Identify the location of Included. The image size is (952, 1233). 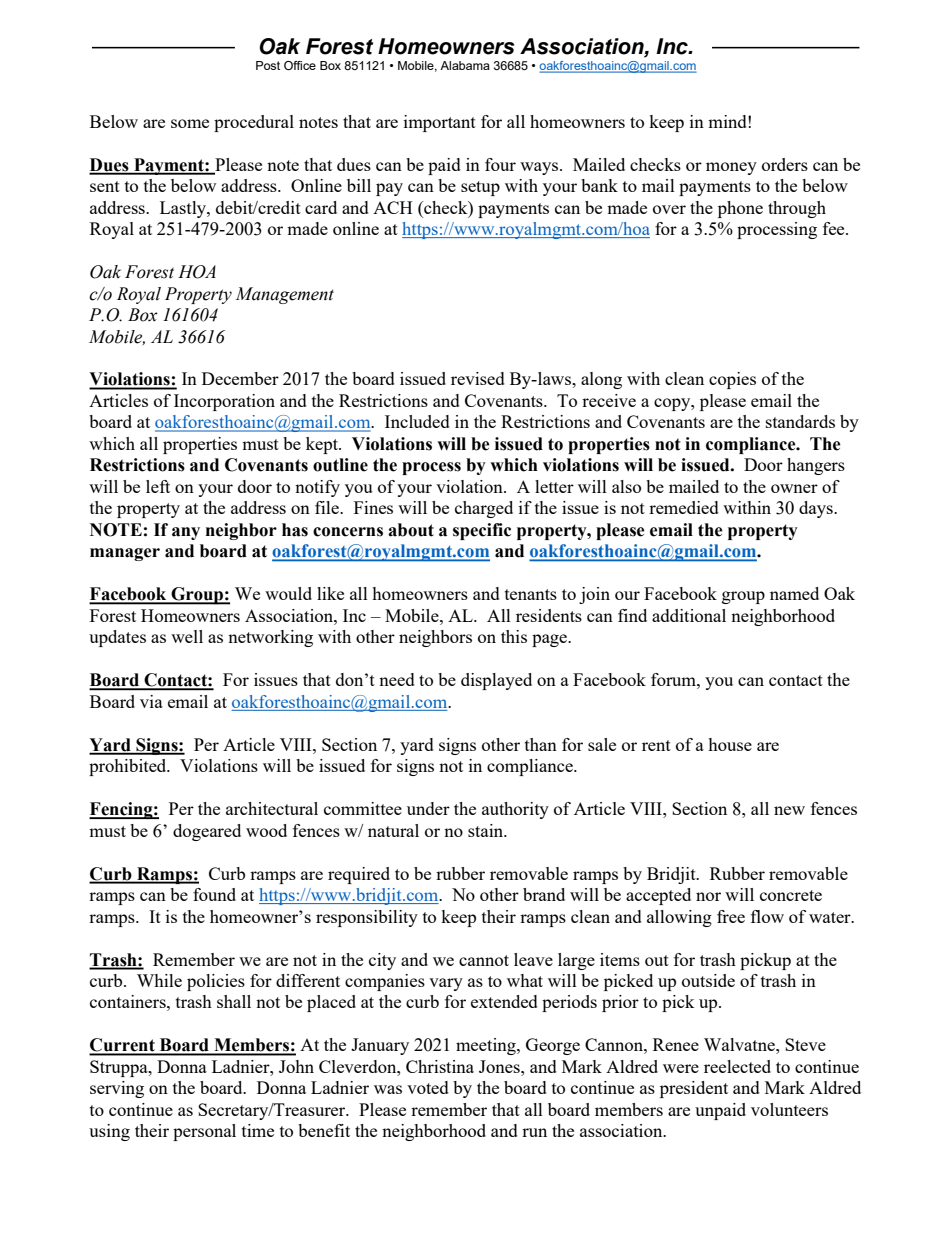
(417, 421).
